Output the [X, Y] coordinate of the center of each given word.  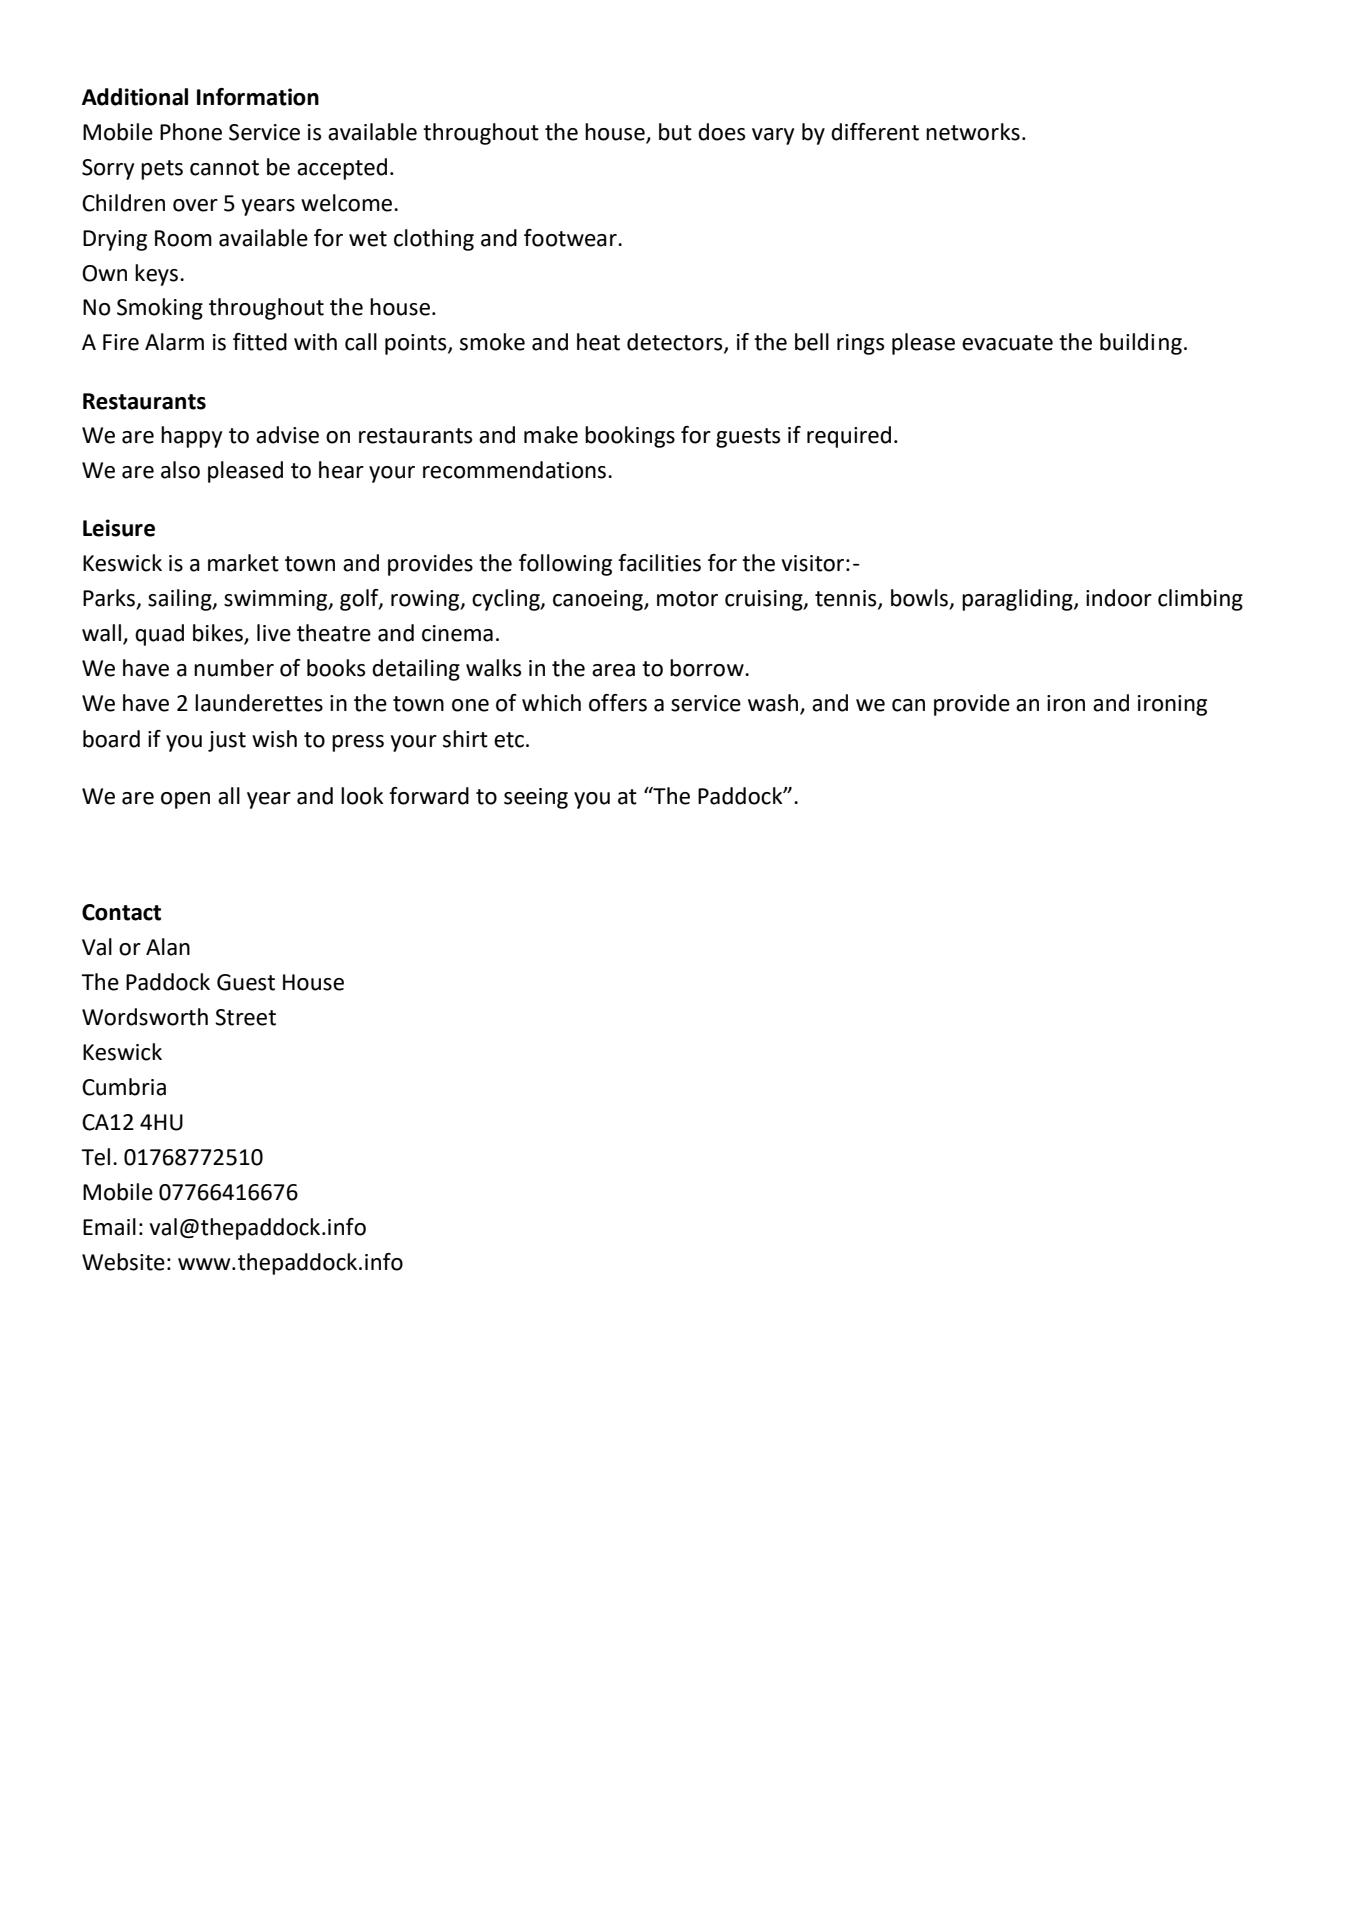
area [613, 670]
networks [973, 132]
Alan [168, 947]
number [234, 668]
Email [109, 1227]
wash [774, 704]
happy [191, 437]
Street [245, 1017]
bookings [630, 437]
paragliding [1018, 600]
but [675, 132]
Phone [191, 132]
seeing [536, 798]
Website [123, 1262]
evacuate [1007, 343]
